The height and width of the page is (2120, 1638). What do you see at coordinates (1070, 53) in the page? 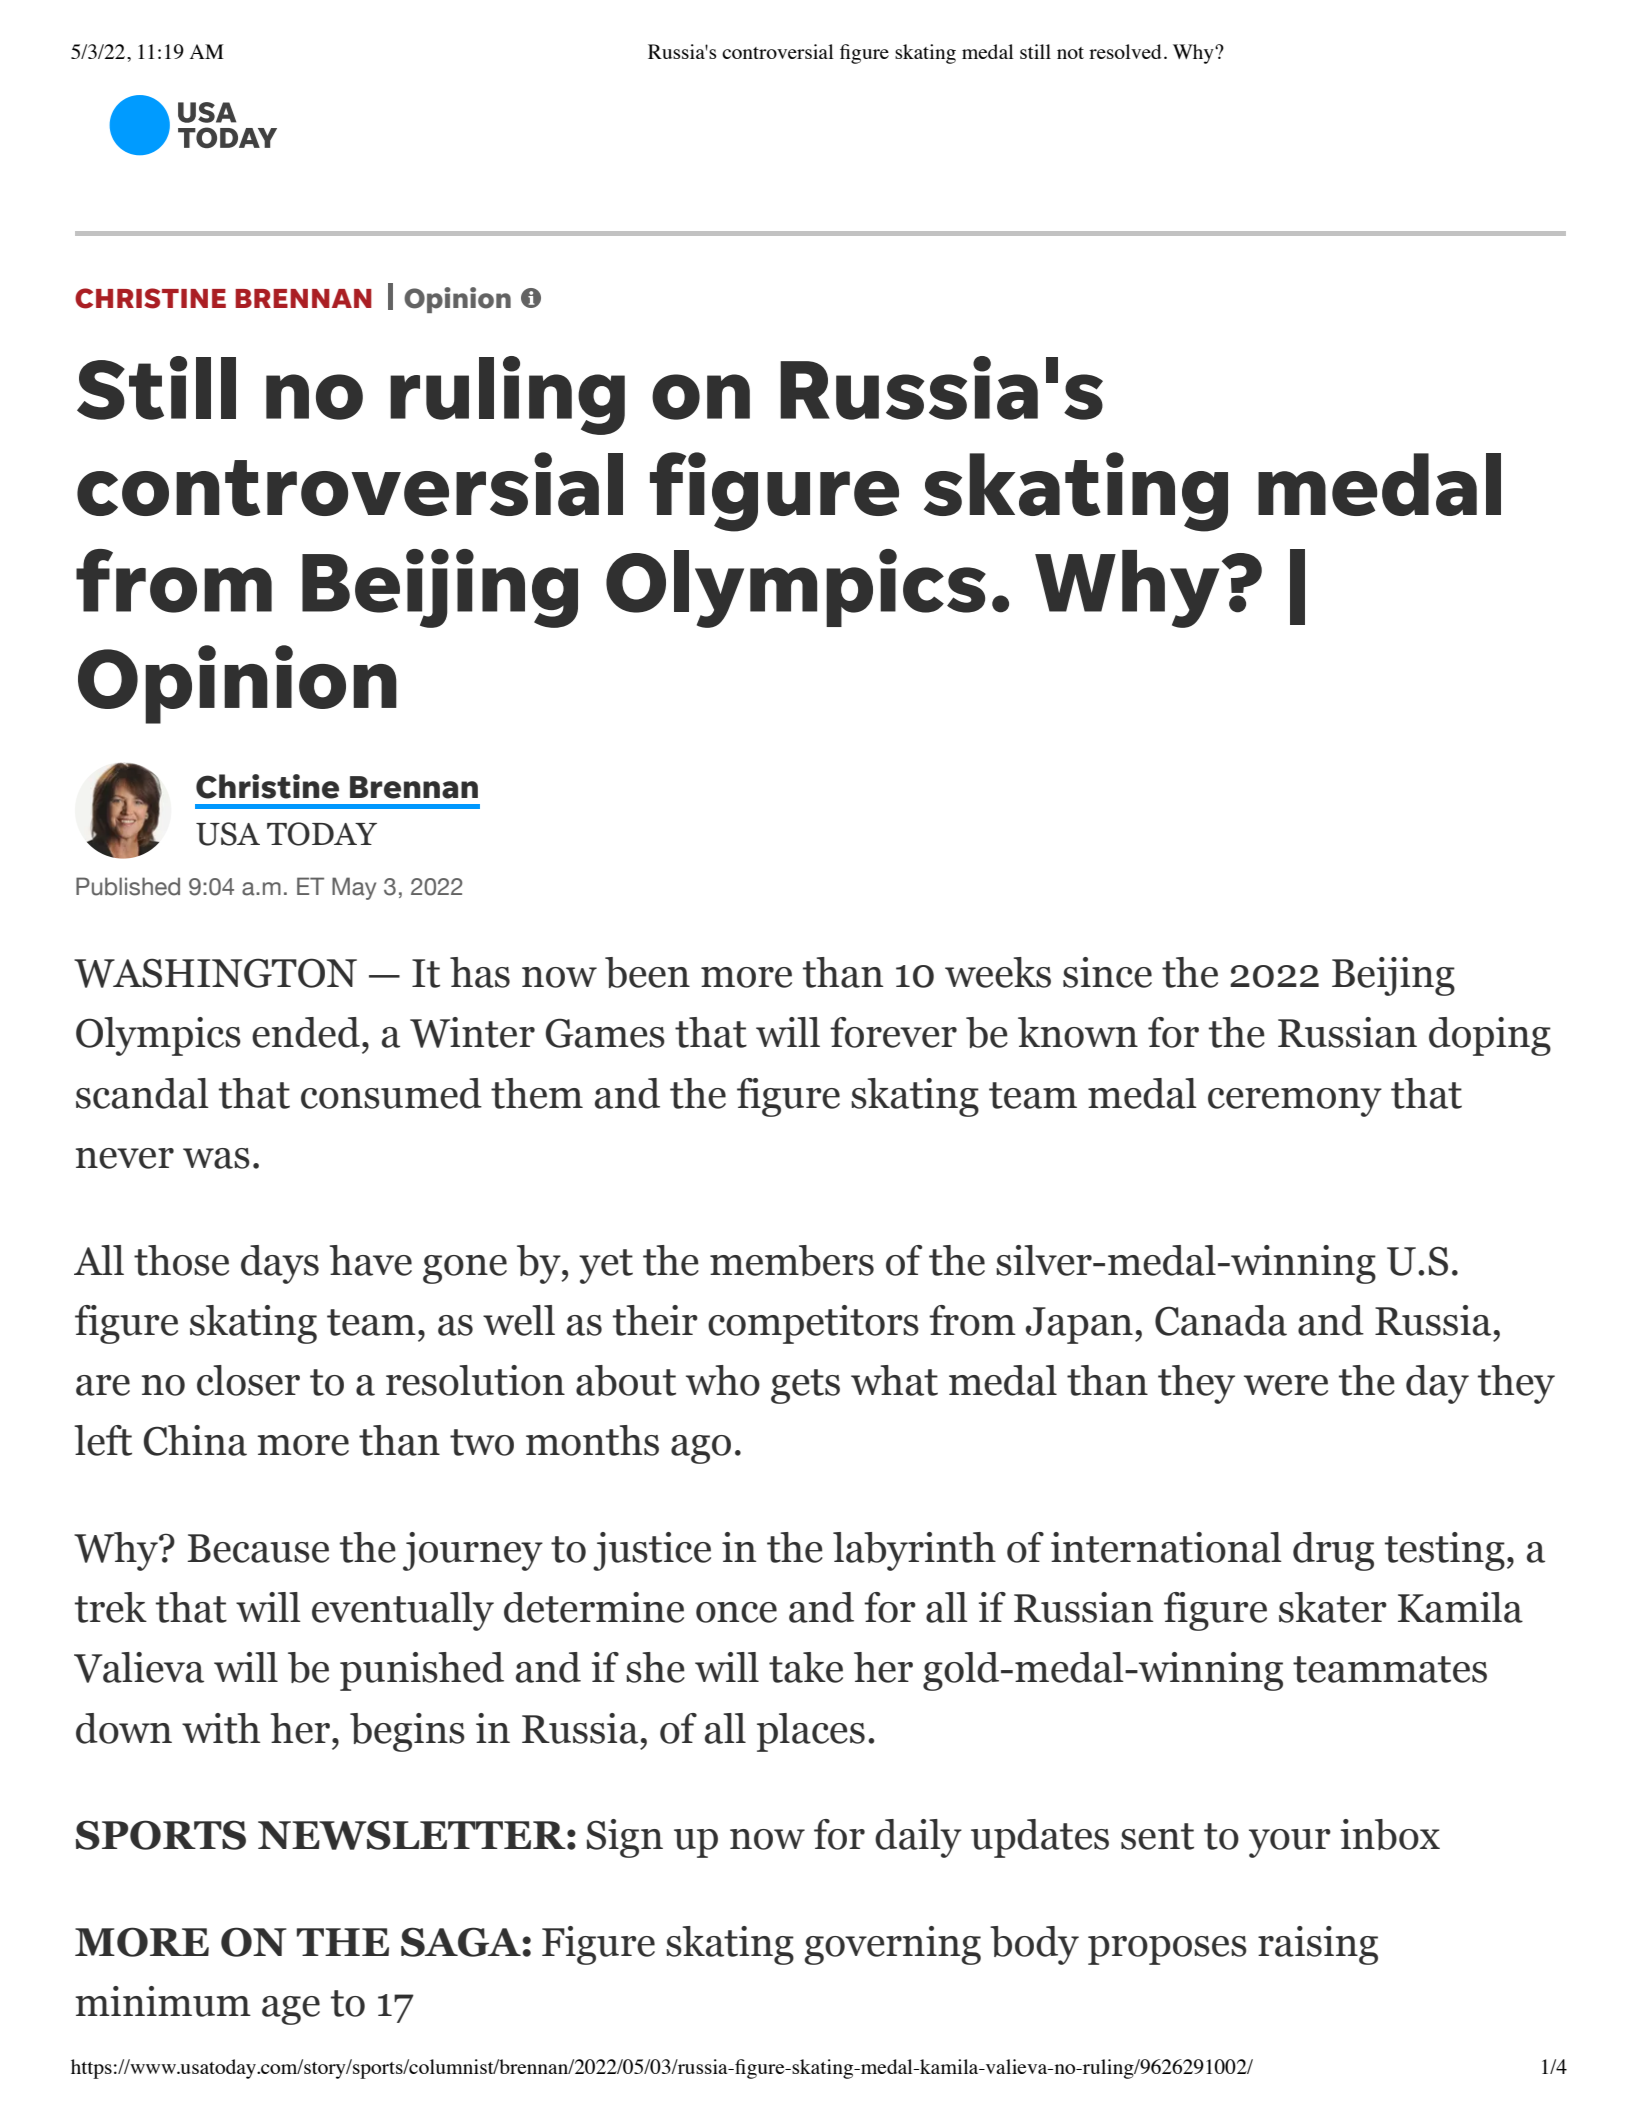
I see `not` at bounding box center [1070, 53].
